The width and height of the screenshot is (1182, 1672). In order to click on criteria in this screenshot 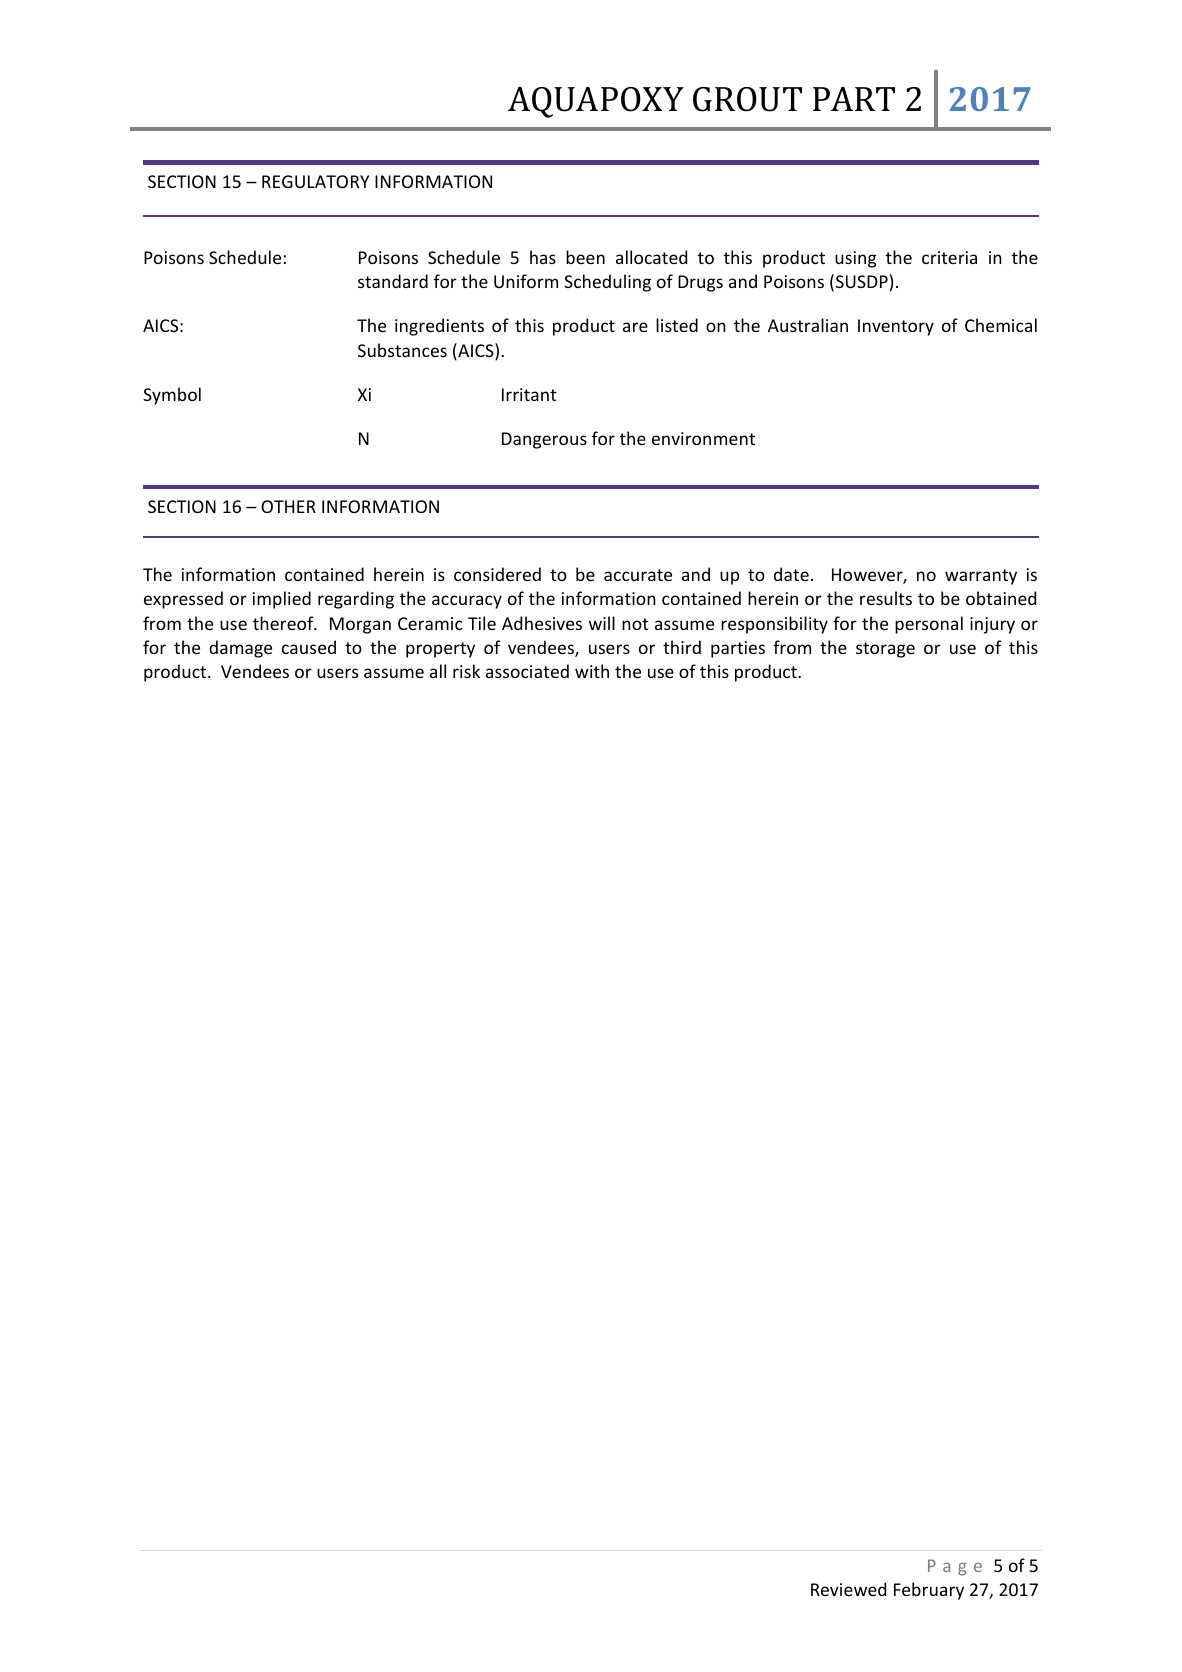, I will do `click(949, 257)`.
